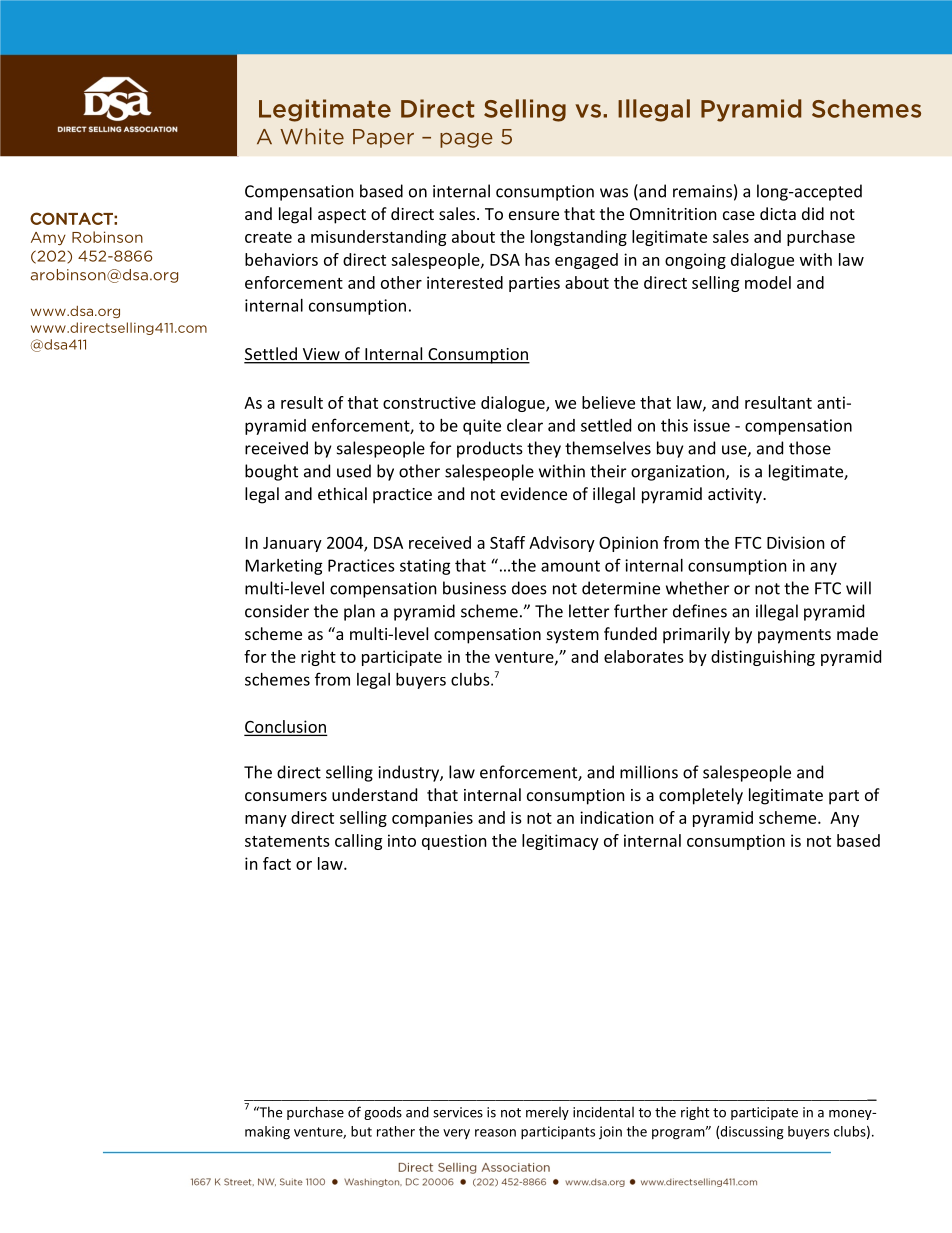 The height and width of the document is (1233, 952). Describe the element at coordinates (454, 842) in the document. I see `question` at that location.
